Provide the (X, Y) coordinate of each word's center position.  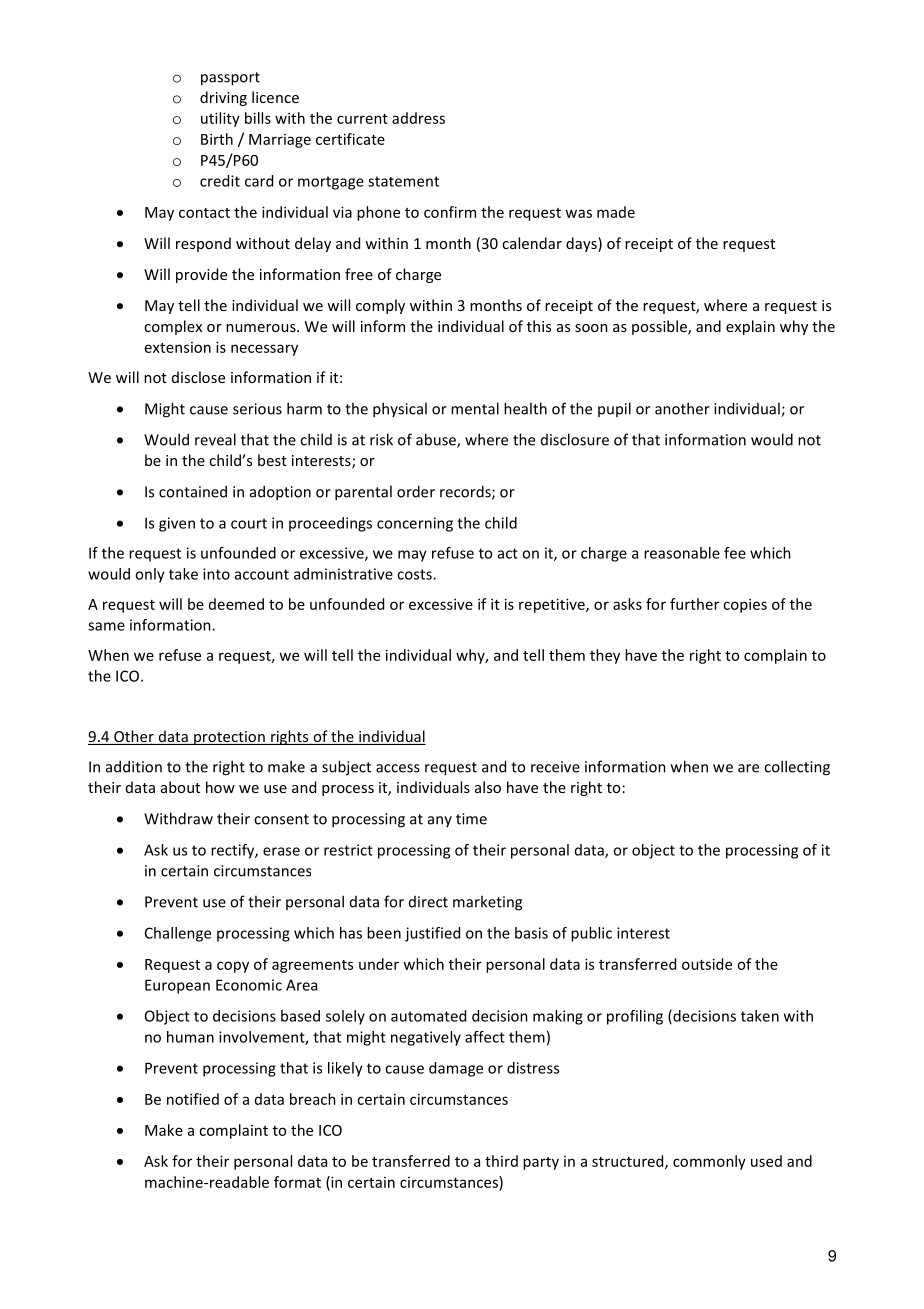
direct (428, 902)
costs (415, 574)
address (418, 118)
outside (707, 964)
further (694, 604)
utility (220, 119)
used (766, 1161)
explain (750, 327)
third (501, 1161)
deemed (236, 604)
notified (193, 1099)
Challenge (178, 934)
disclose (198, 377)
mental (475, 408)
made (616, 212)
